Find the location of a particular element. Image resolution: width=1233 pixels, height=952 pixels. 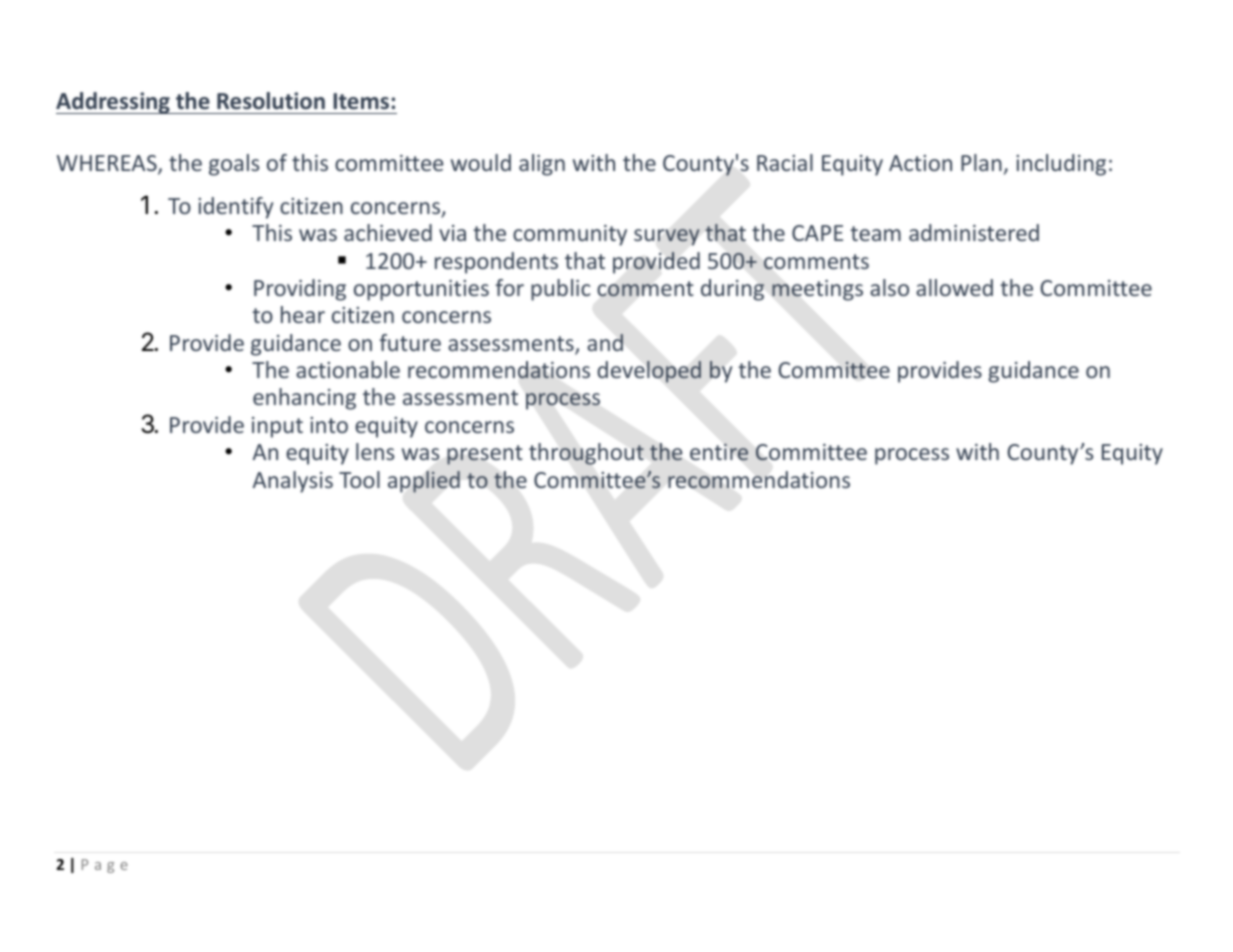

Items is located at coordinates (361, 101).
